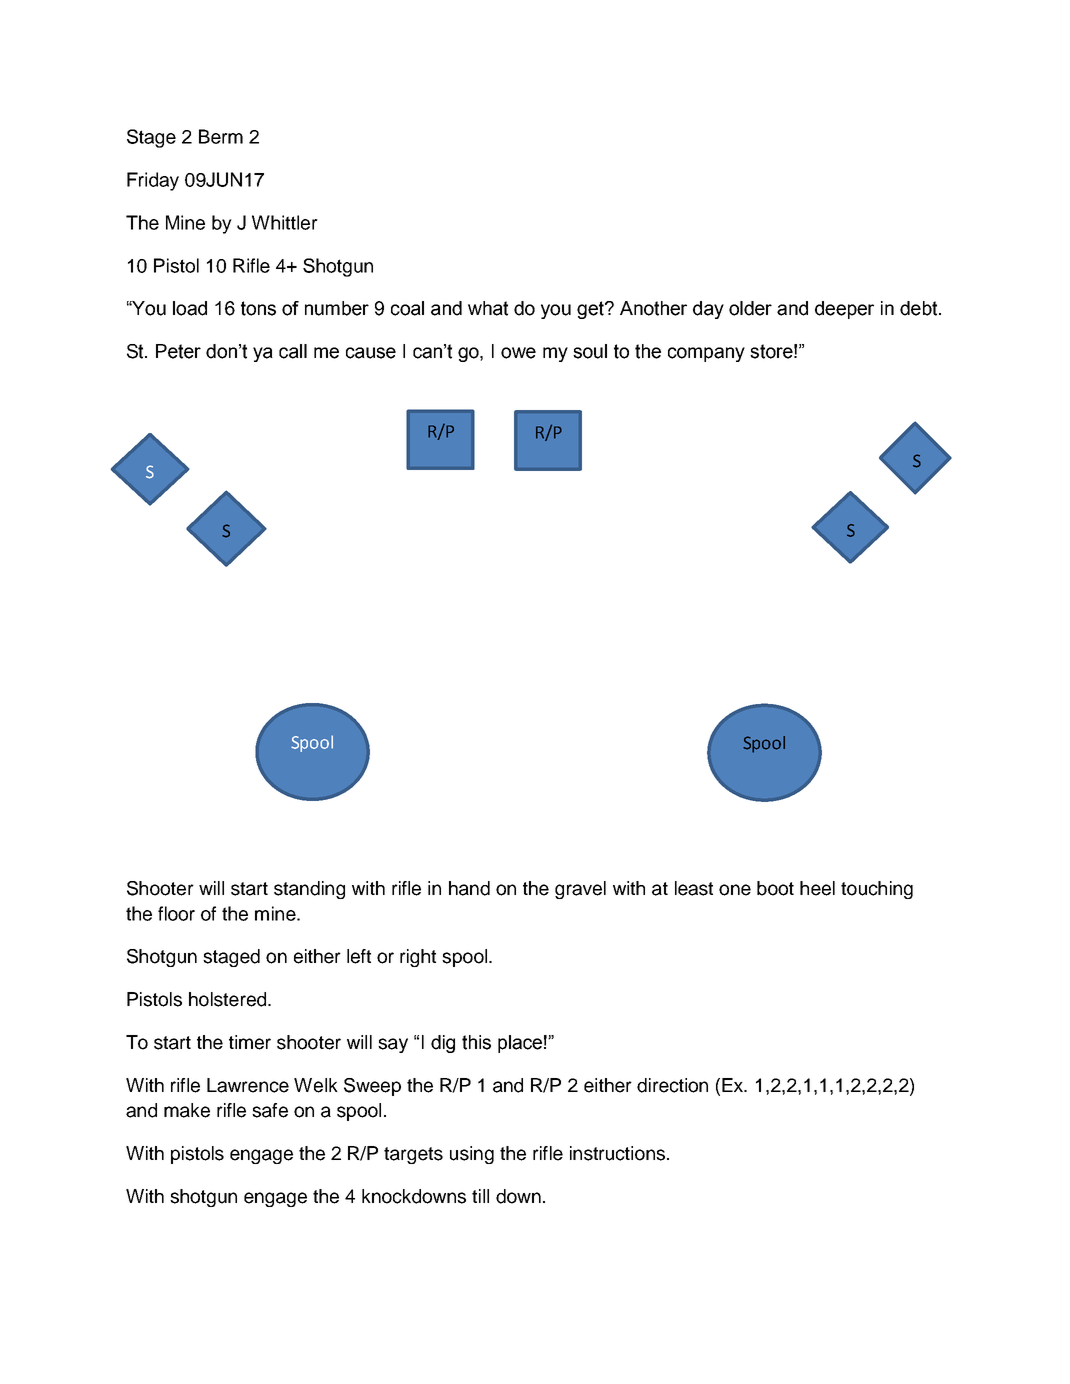 The image size is (1070, 1384). Describe the element at coordinates (229, 999) in the page. I see `holstered` at that location.
